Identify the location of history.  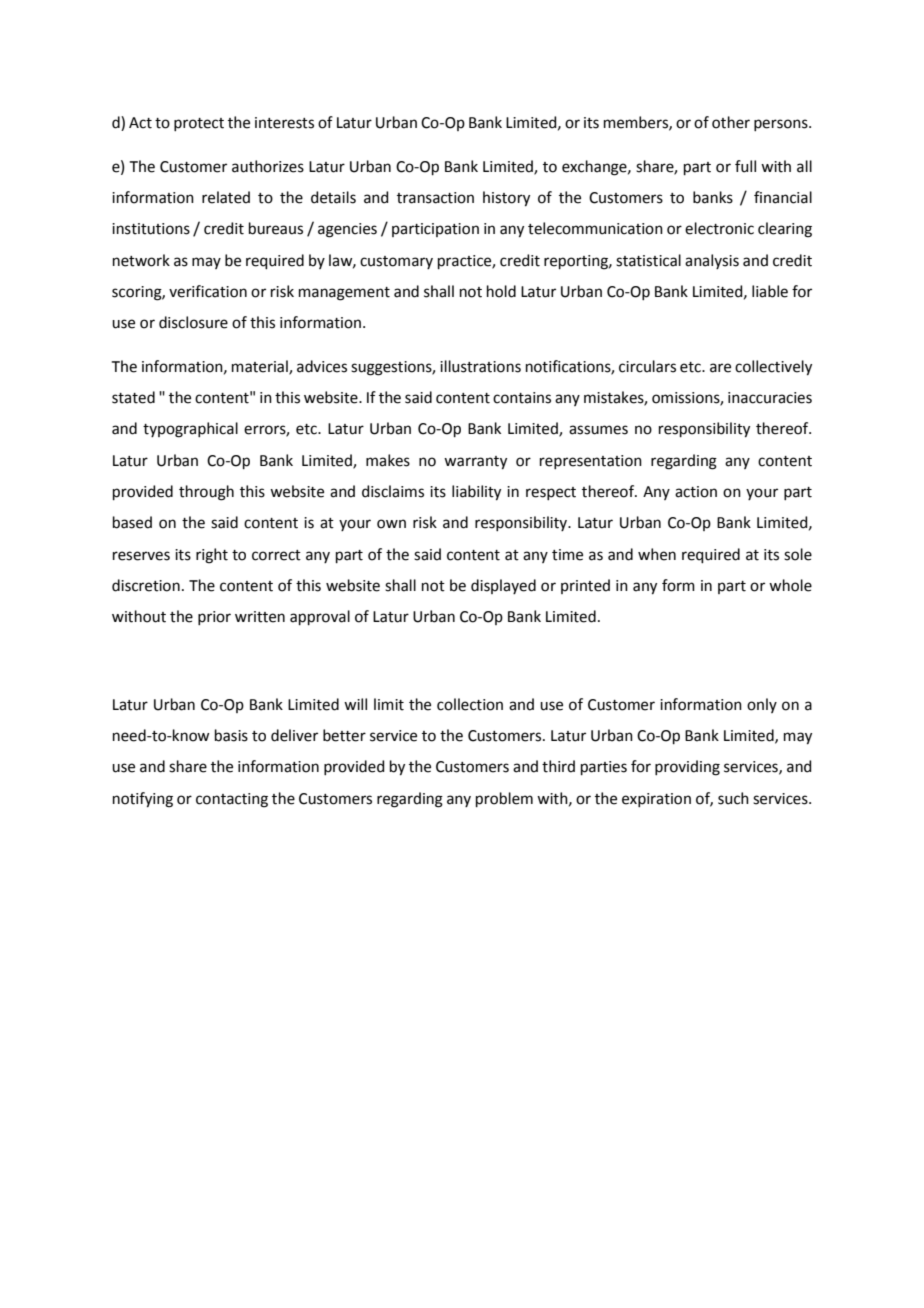
(506, 199).
